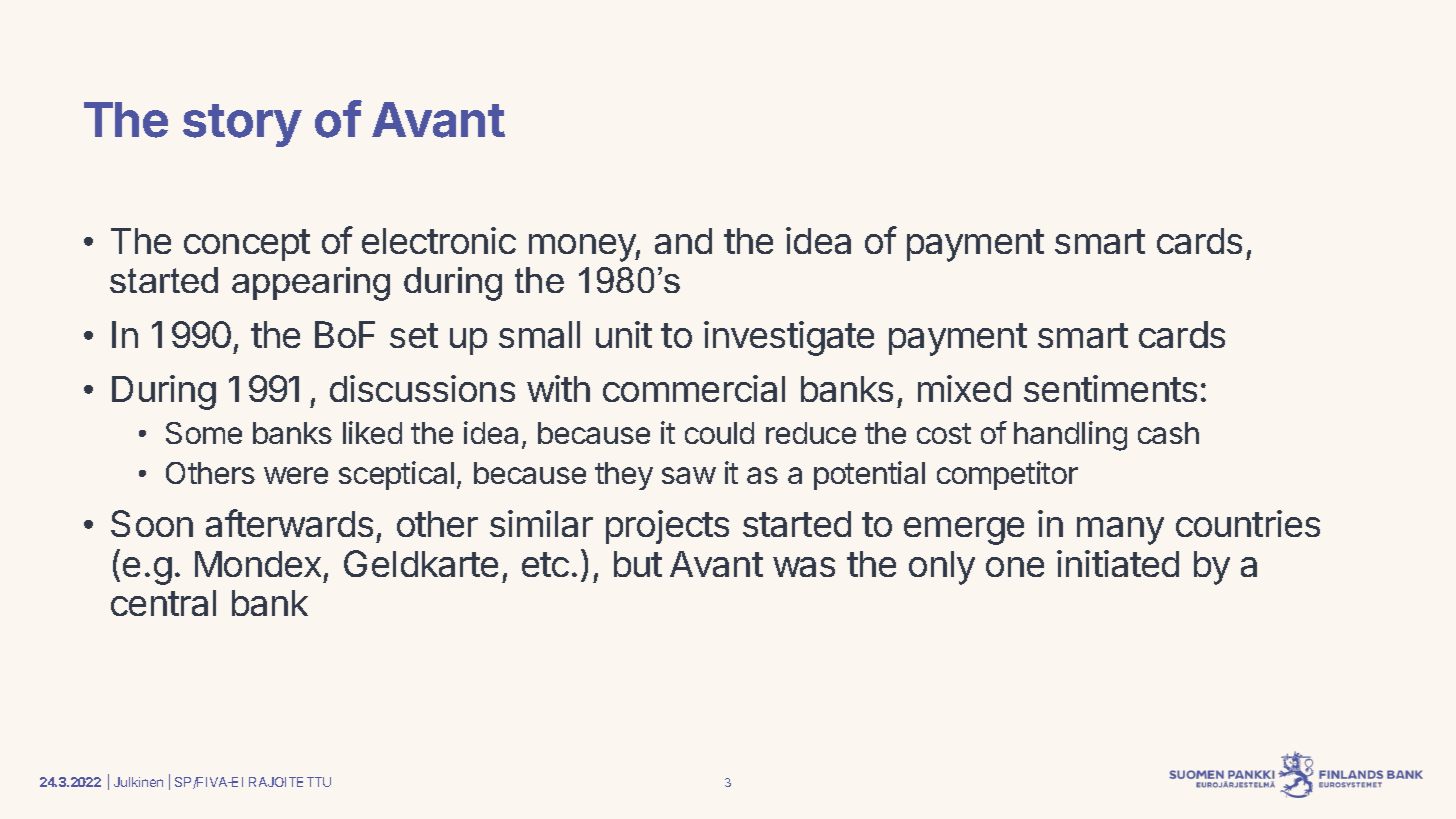 Image resolution: width=1456 pixels, height=819 pixels. What do you see at coordinates (789, 338) in the screenshot?
I see `investigate` at bounding box center [789, 338].
